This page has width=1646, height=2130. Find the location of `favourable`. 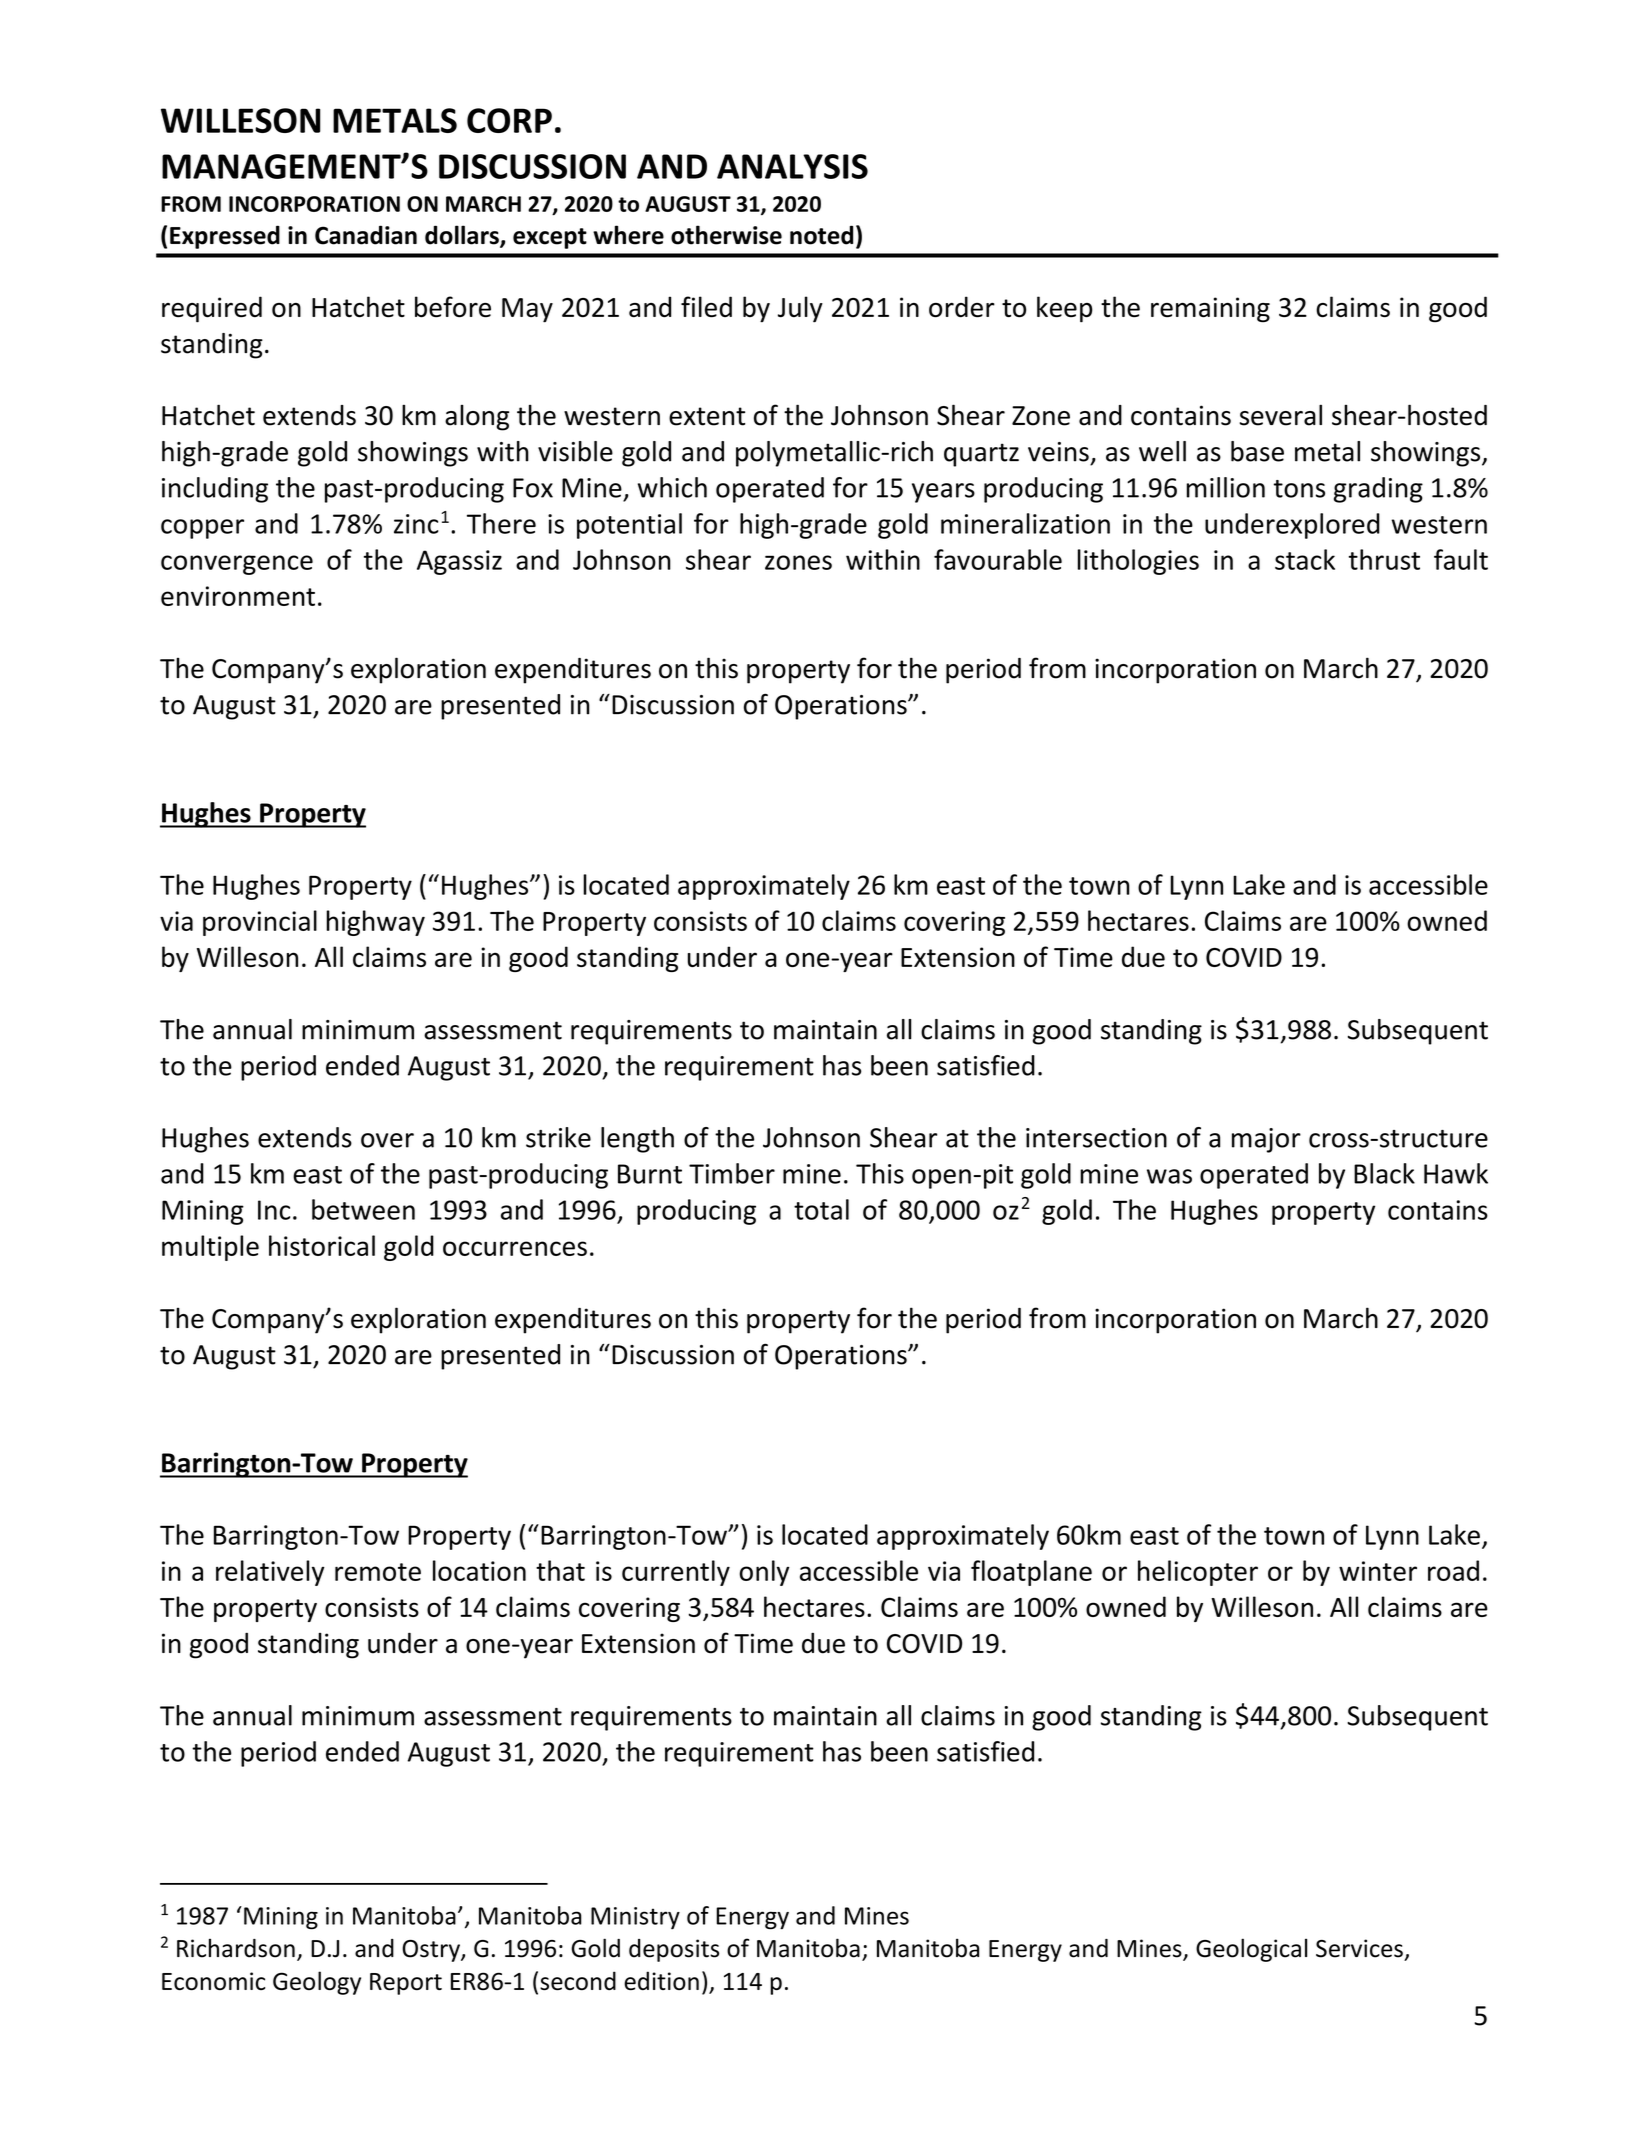

favourable is located at coordinates (998, 559).
